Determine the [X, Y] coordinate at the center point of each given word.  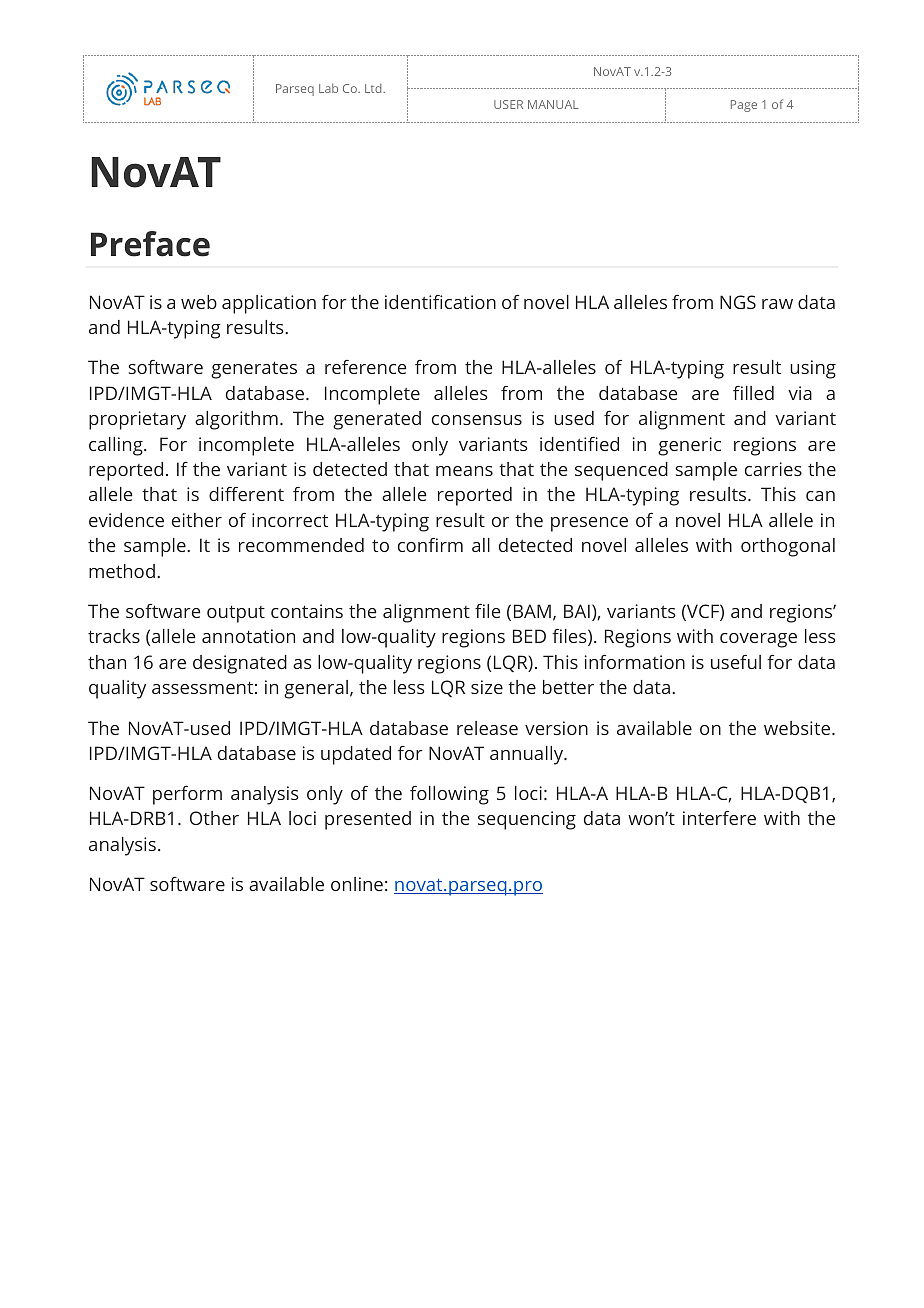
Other [214, 818]
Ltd [374, 88]
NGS [738, 302]
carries [773, 469]
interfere [719, 818]
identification [440, 302]
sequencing [527, 820]
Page [744, 106]
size [487, 687]
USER [508, 104]
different [246, 494]
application [269, 304]
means [464, 471]
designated [240, 664]
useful [736, 662]
